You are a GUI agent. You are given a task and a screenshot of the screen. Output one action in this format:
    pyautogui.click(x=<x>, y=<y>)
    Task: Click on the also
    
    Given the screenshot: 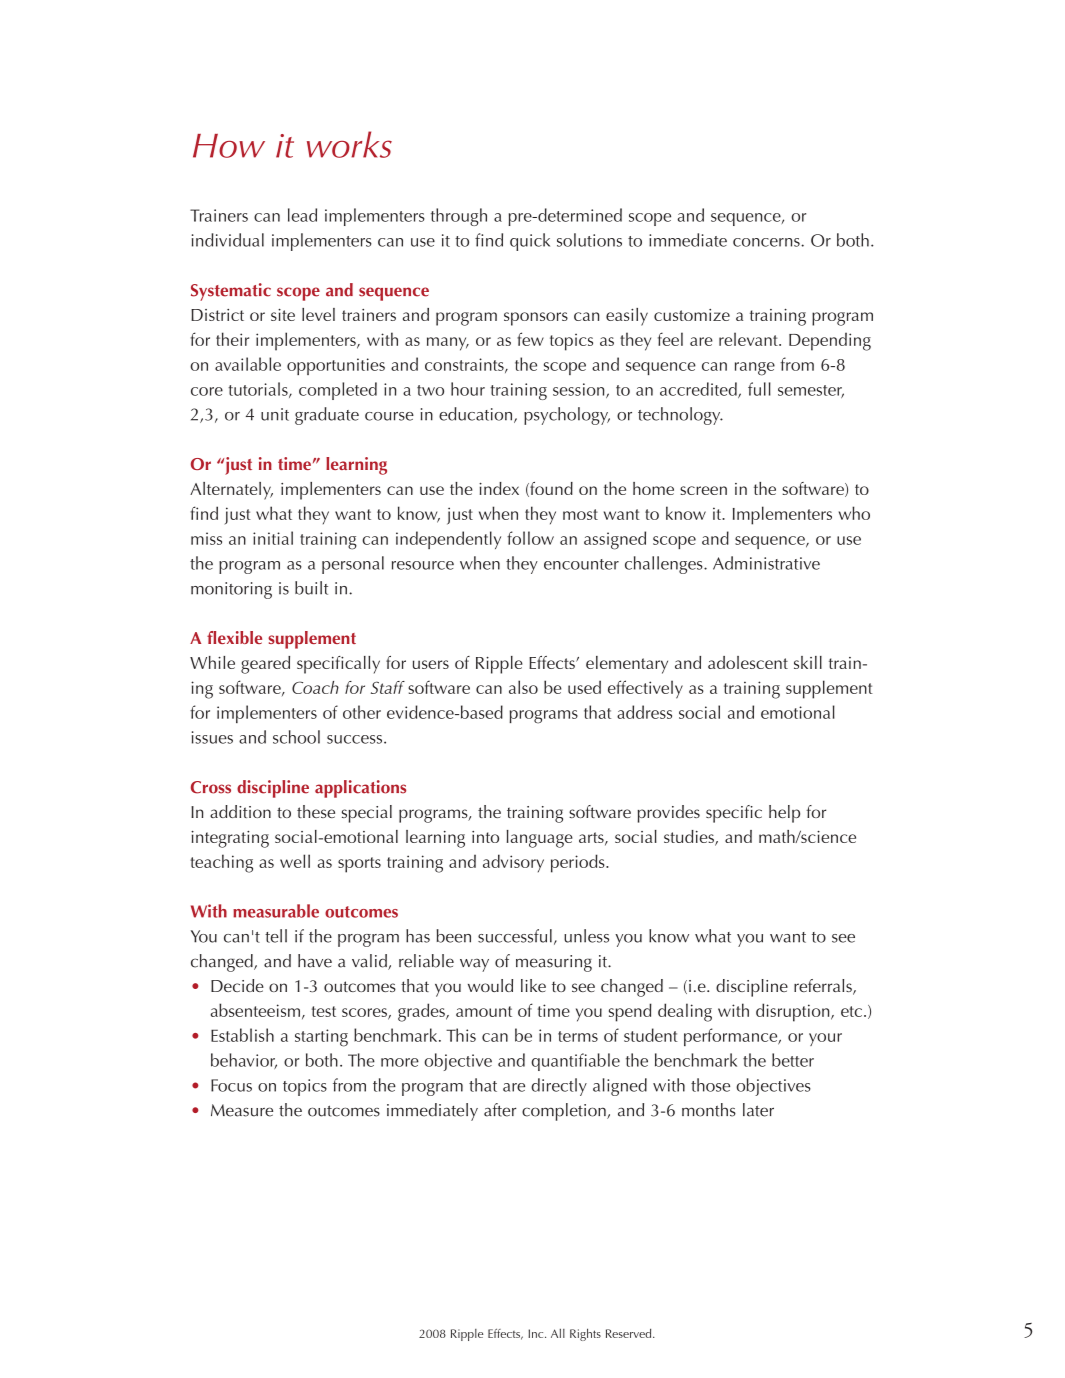 What is the action you would take?
    pyautogui.click(x=523, y=687)
